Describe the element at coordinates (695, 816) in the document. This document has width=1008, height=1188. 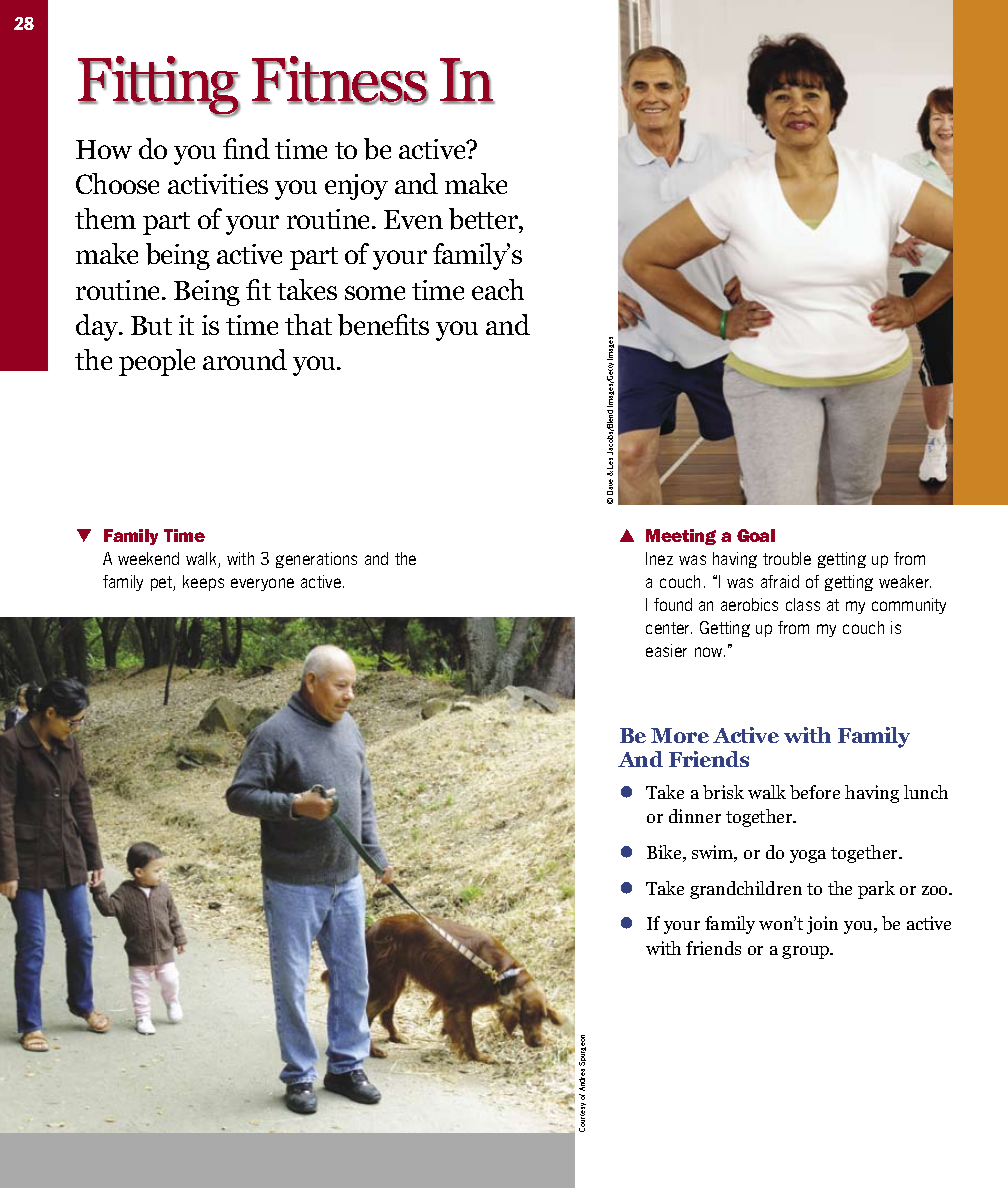
I see `dinner` at that location.
